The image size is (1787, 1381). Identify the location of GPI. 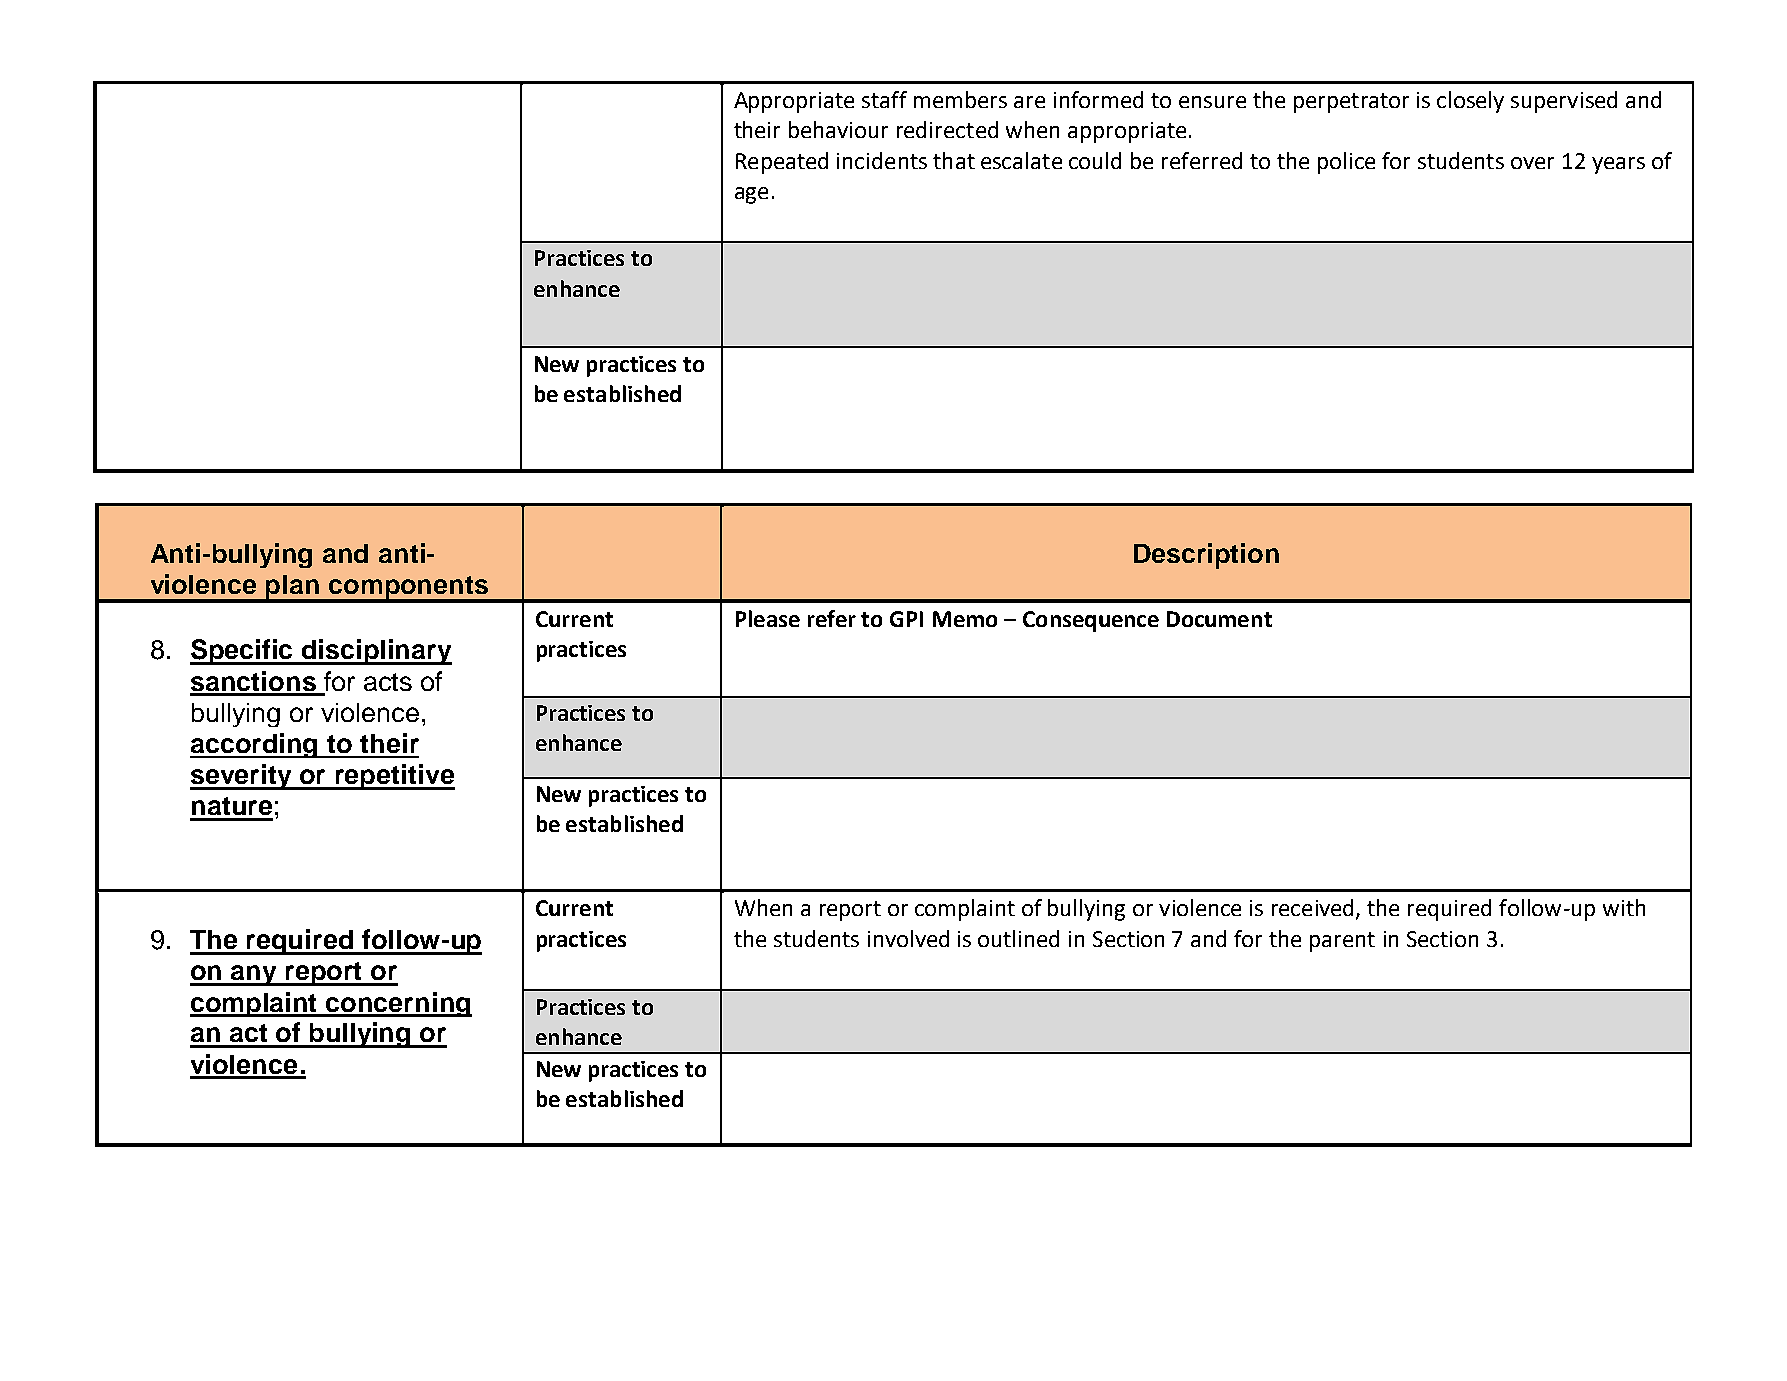
(906, 619).
